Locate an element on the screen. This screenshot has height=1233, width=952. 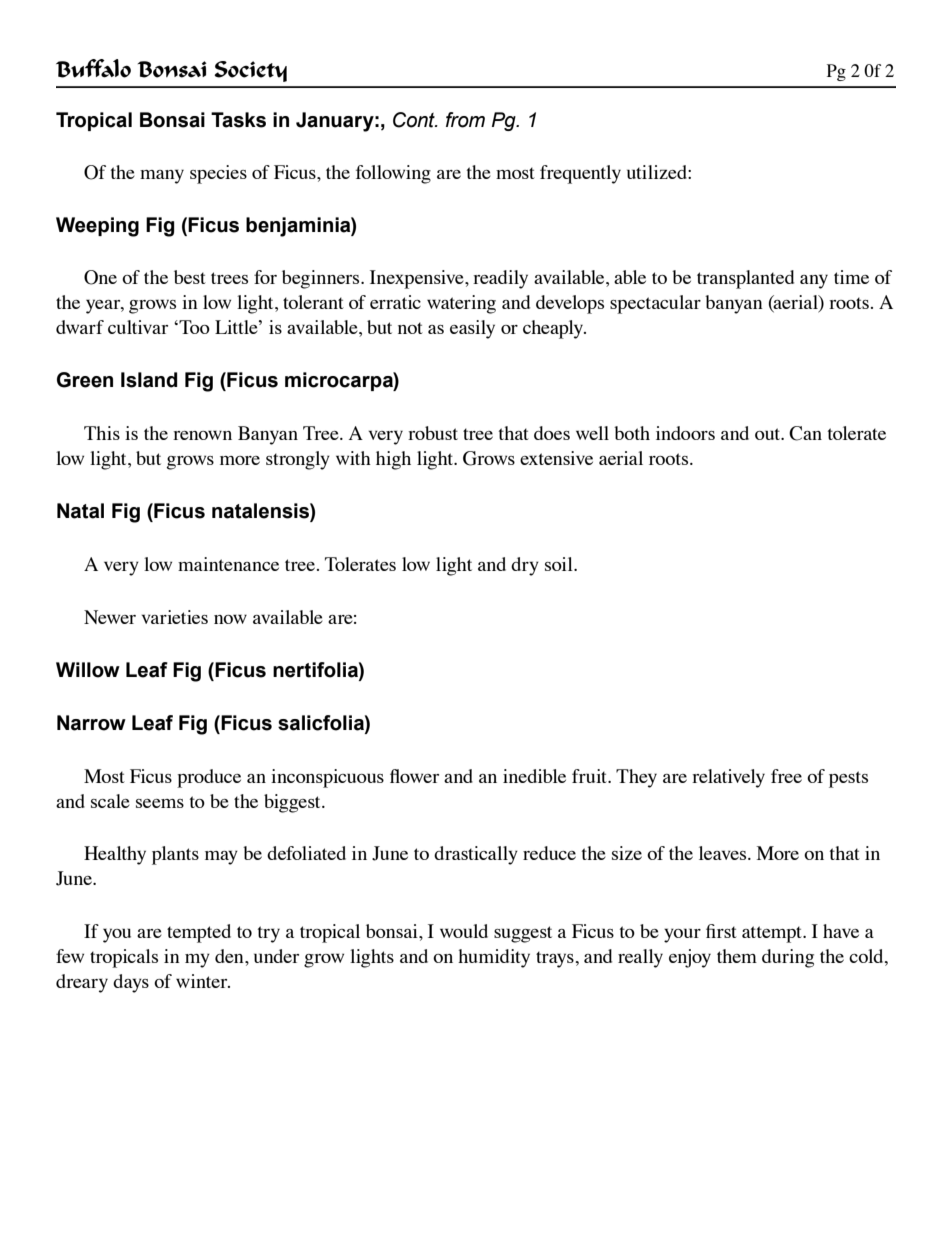
from is located at coordinates (465, 120).
